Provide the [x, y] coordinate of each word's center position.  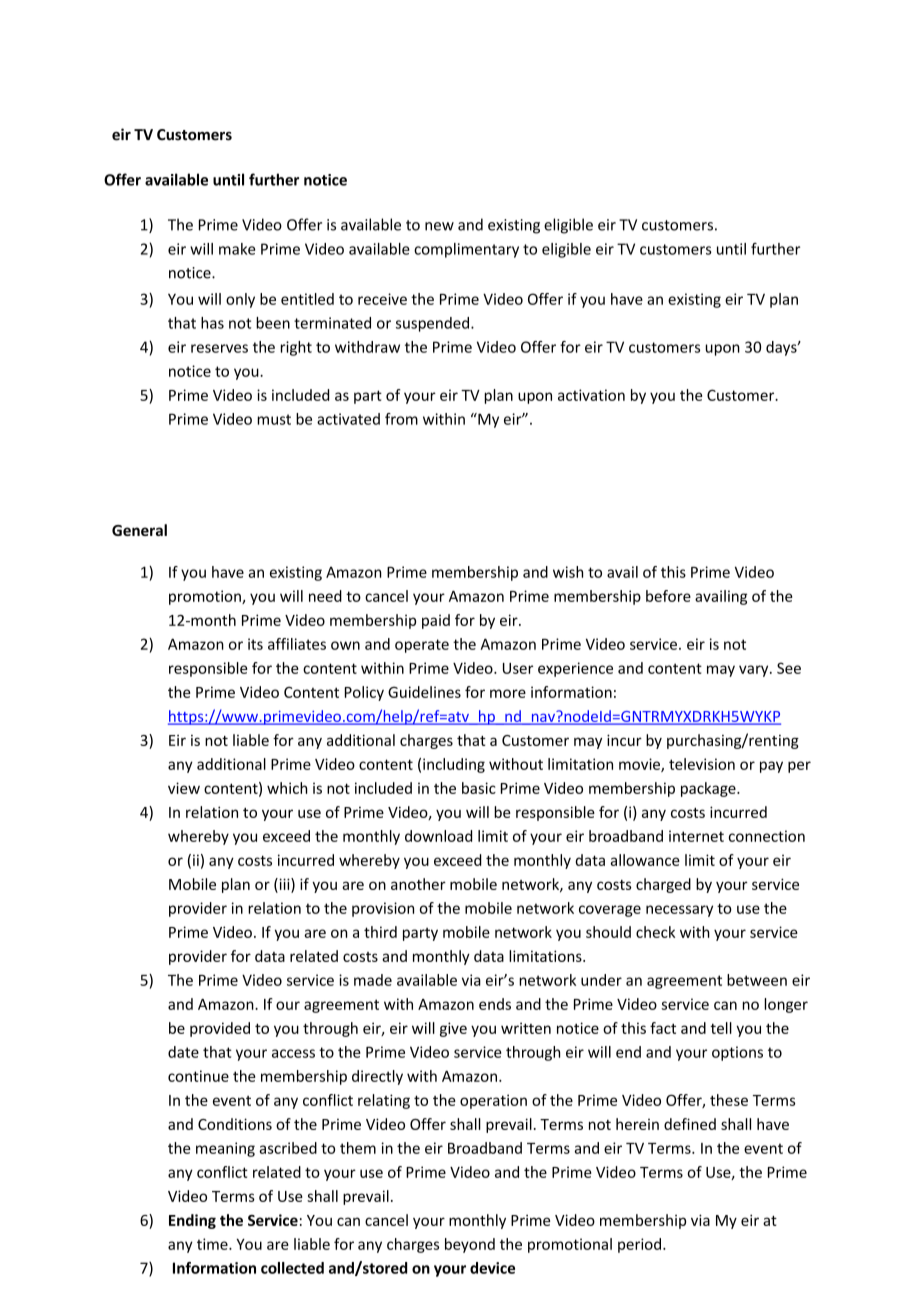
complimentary [466, 250]
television [702, 764]
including [454, 765]
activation [591, 395]
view [184, 788]
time [213, 1244]
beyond [470, 1245]
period [639, 1245]
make [237, 249]
